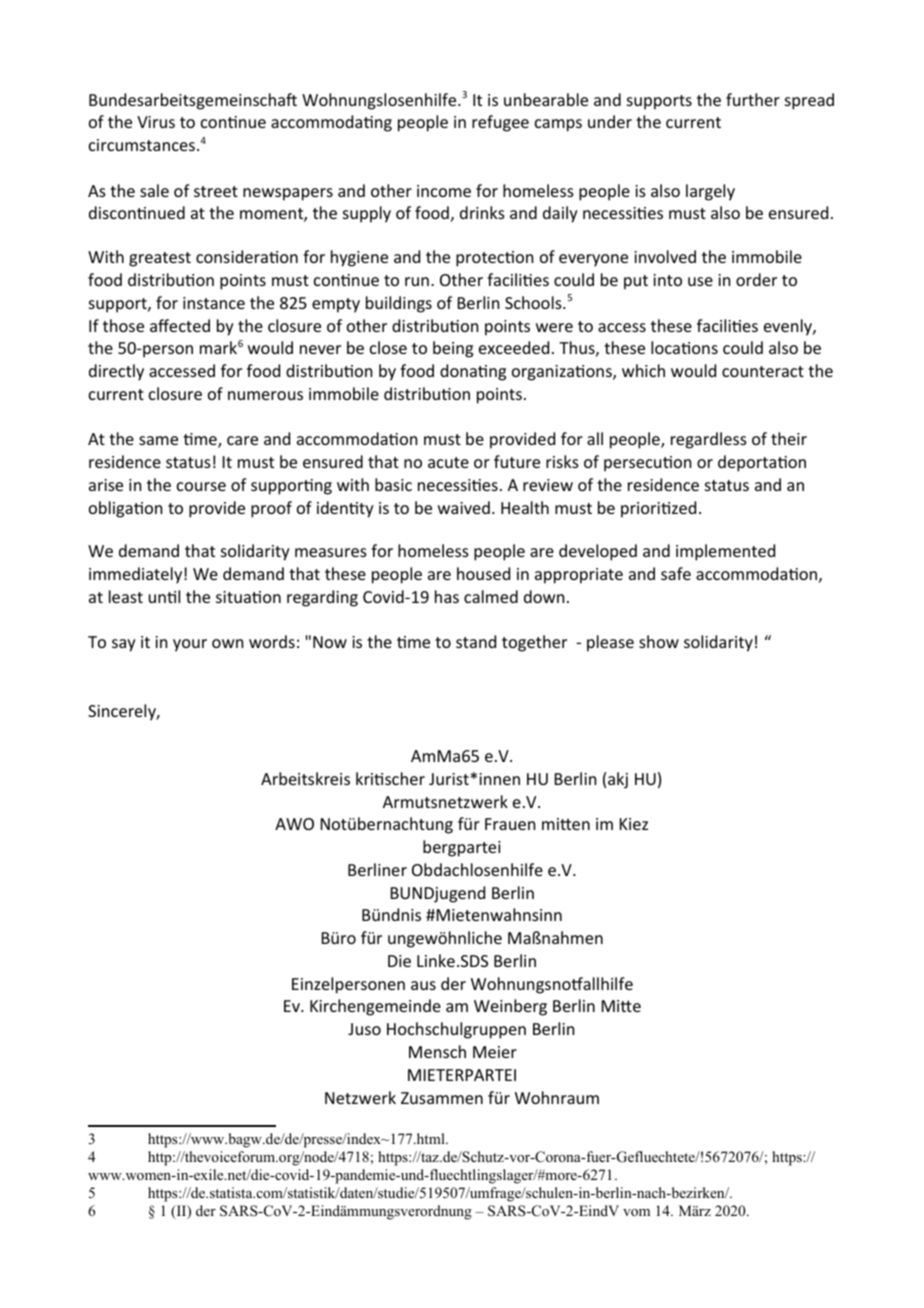 The width and height of the screenshot is (924, 1308). Describe the element at coordinates (500, 123) in the screenshot. I see `refugee` at that location.
